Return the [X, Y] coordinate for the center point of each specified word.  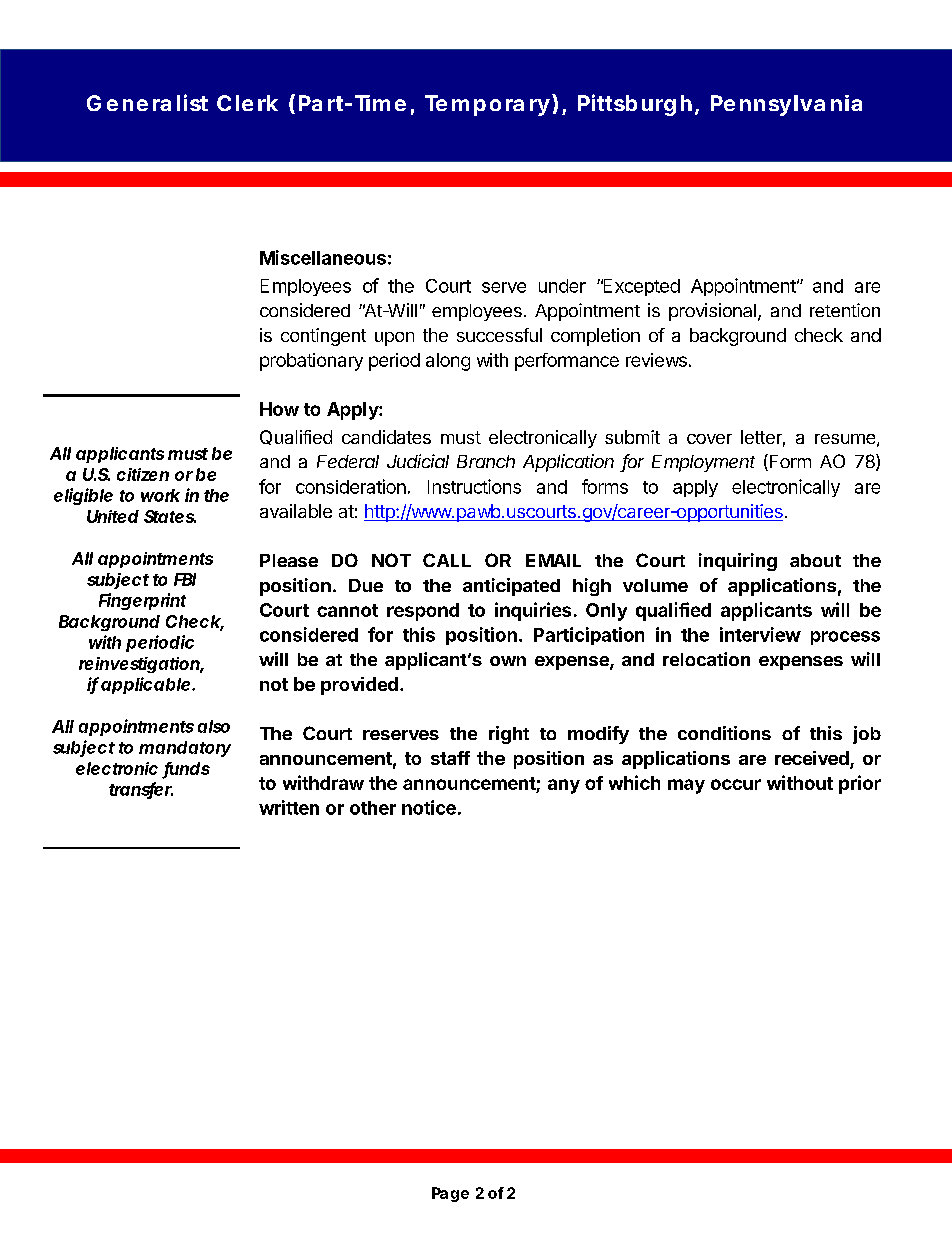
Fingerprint [142, 601]
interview [760, 634]
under [562, 286]
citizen [143, 474]
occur [736, 784]
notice [429, 807]
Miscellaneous [323, 257]
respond [423, 612]
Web [393, 106]
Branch [486, 461]
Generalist [147, 102]
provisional [712, 312]
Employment [703, 463]
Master [464, 104]
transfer [141, 790]
